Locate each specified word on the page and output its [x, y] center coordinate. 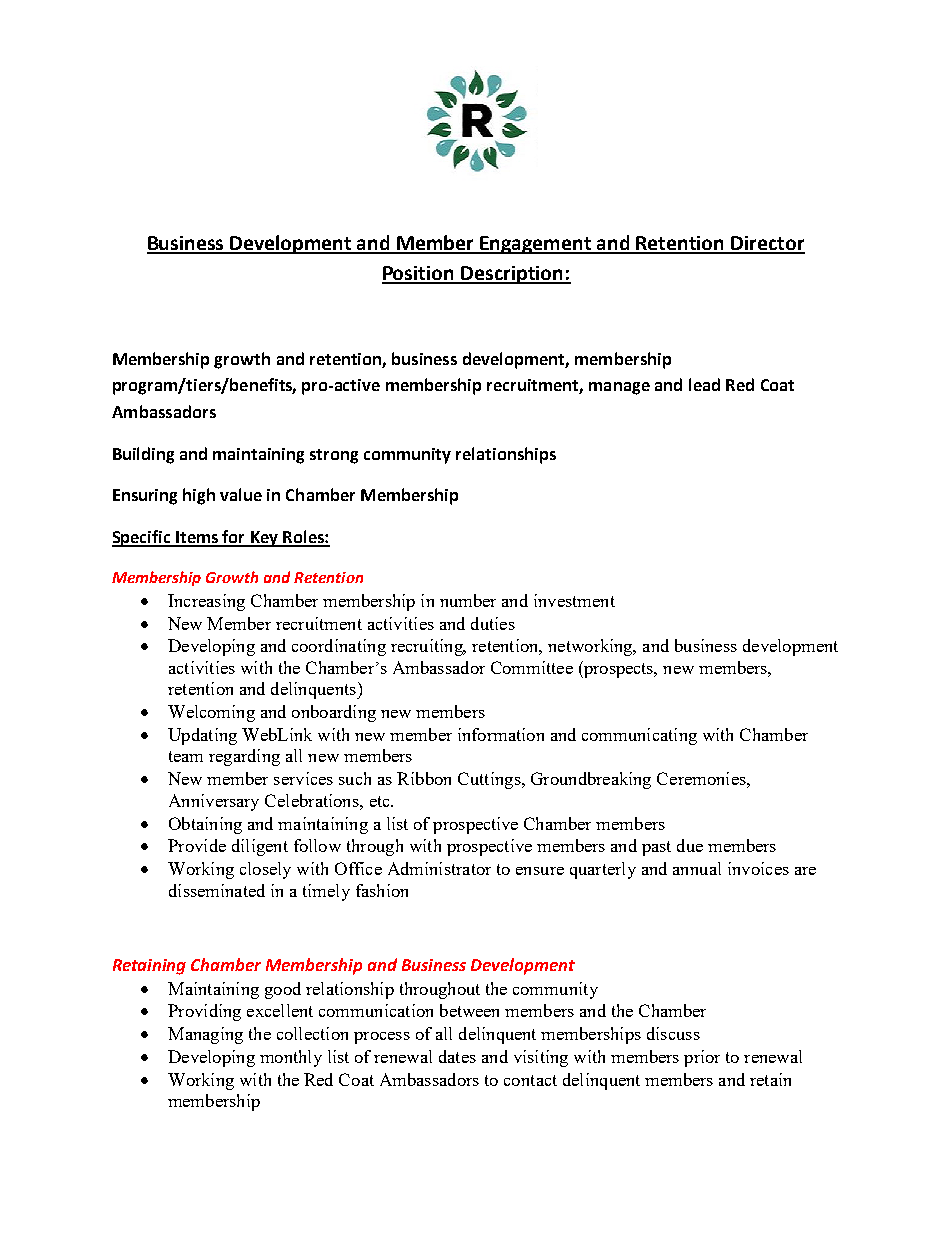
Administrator [439, 868]
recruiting [428, 647]
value [241, 494]
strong [334, 456]
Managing [205, 1035]
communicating [639, 736]
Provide [197, 845]
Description [512, 275]
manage [619, 388]
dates [457, 1056]
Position [419, 274]
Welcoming [211, 713]
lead [704, 384]
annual [697, 868]
